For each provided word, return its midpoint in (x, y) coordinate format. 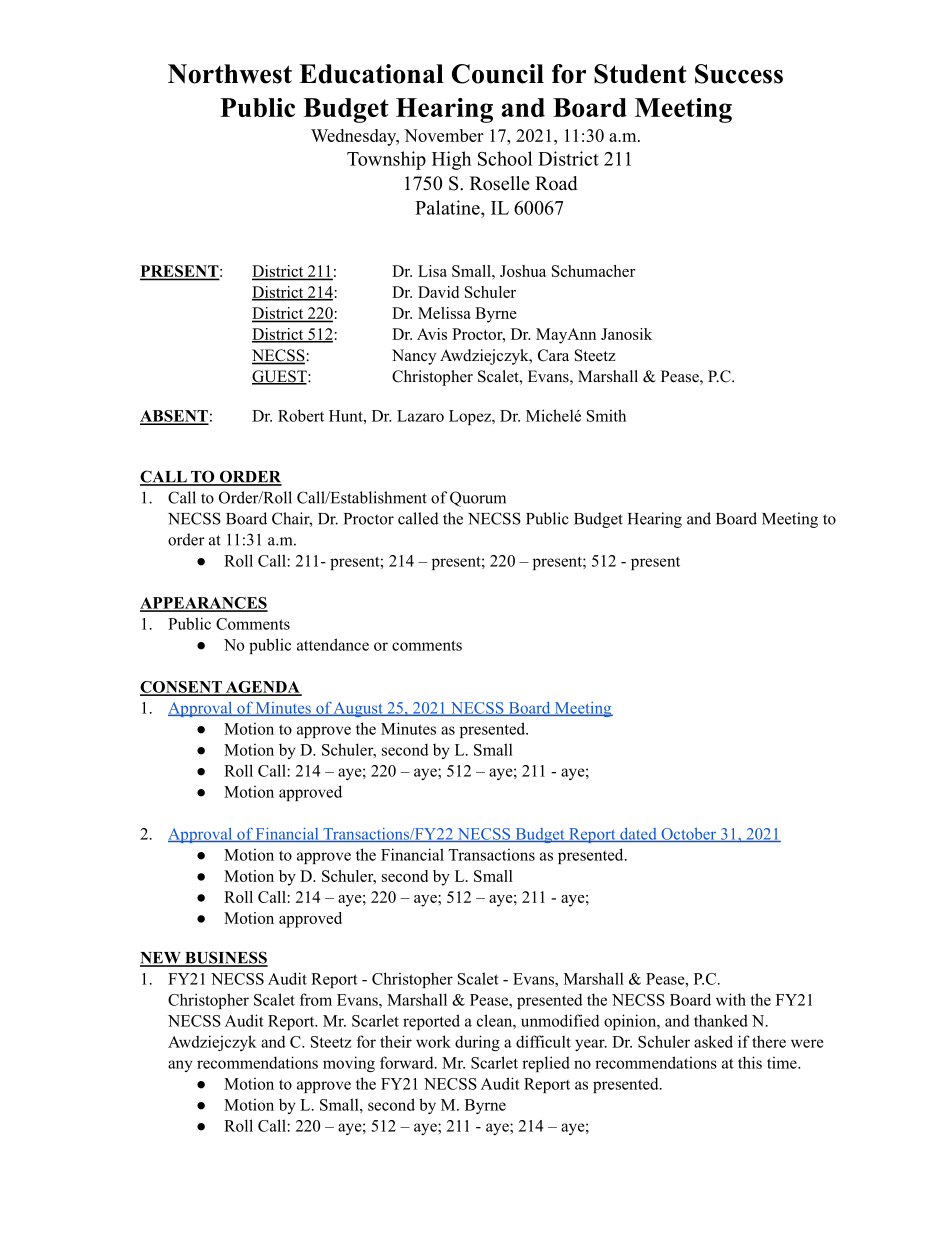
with (731, 999)
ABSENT (174, 417)
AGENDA (262, 688)
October (689, 835)
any (180, 1066)
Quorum (478, 499)
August (358, 709)
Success (739, 74)
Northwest (230, 74)
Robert (301, 415)
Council (498, 74)
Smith (606, 415)
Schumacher (593, 271)
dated (638, 835)
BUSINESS (225, 958)
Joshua (523, 271)
